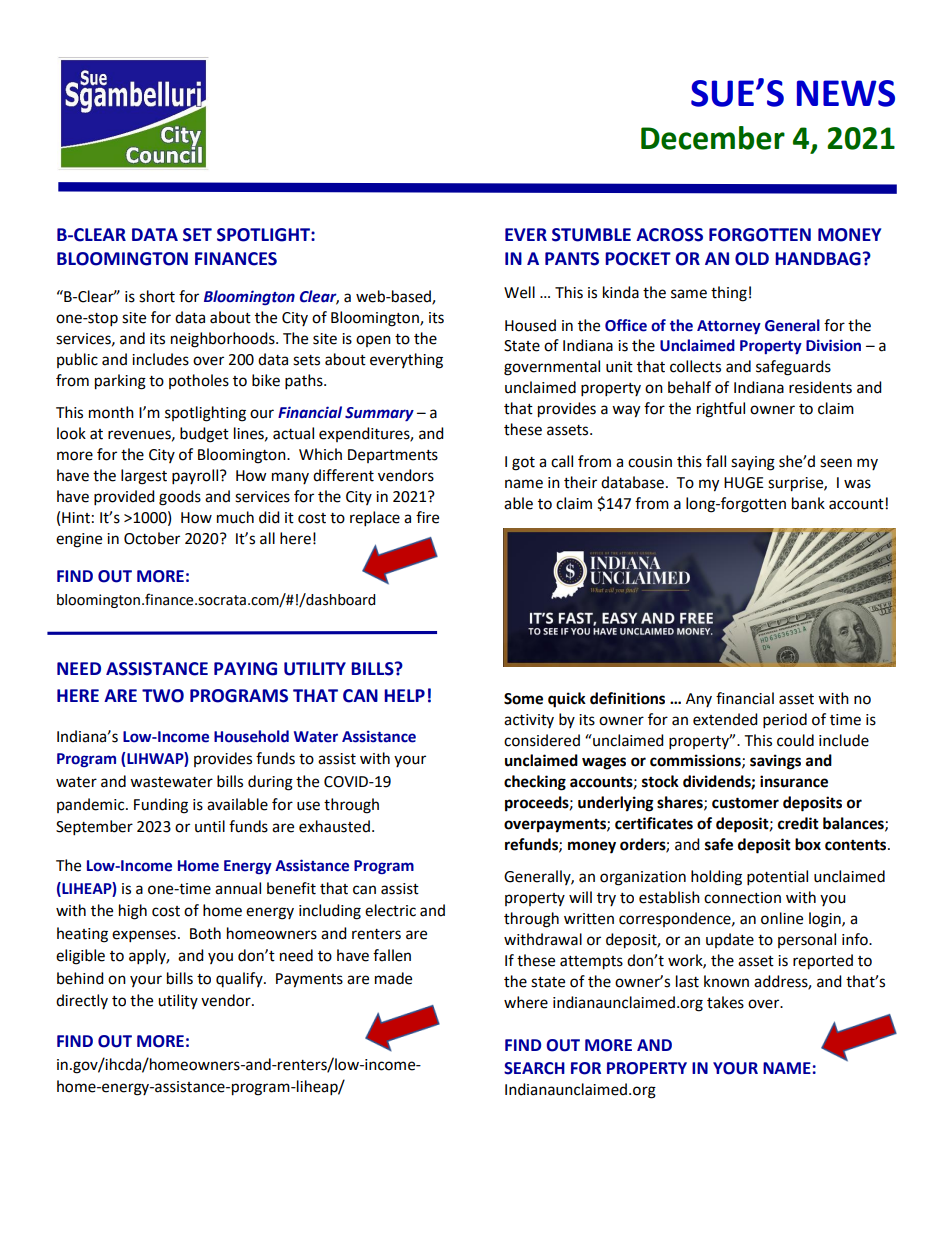 The width and height of the screenshot is (952, 1233). I want to click on October, so click(152, 538).
